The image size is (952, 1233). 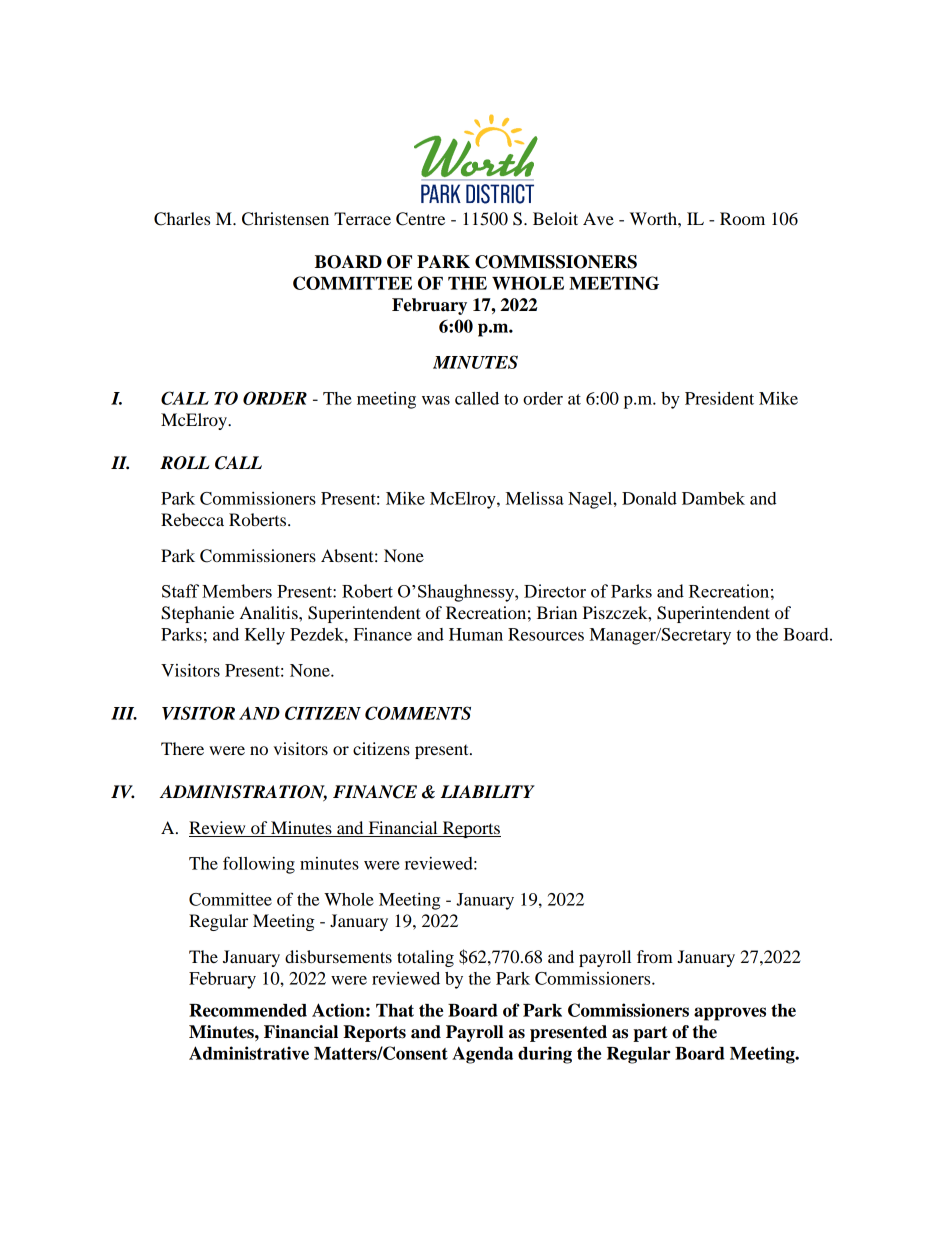 I want to click on Stephanie, so click(x=197, y=614).
